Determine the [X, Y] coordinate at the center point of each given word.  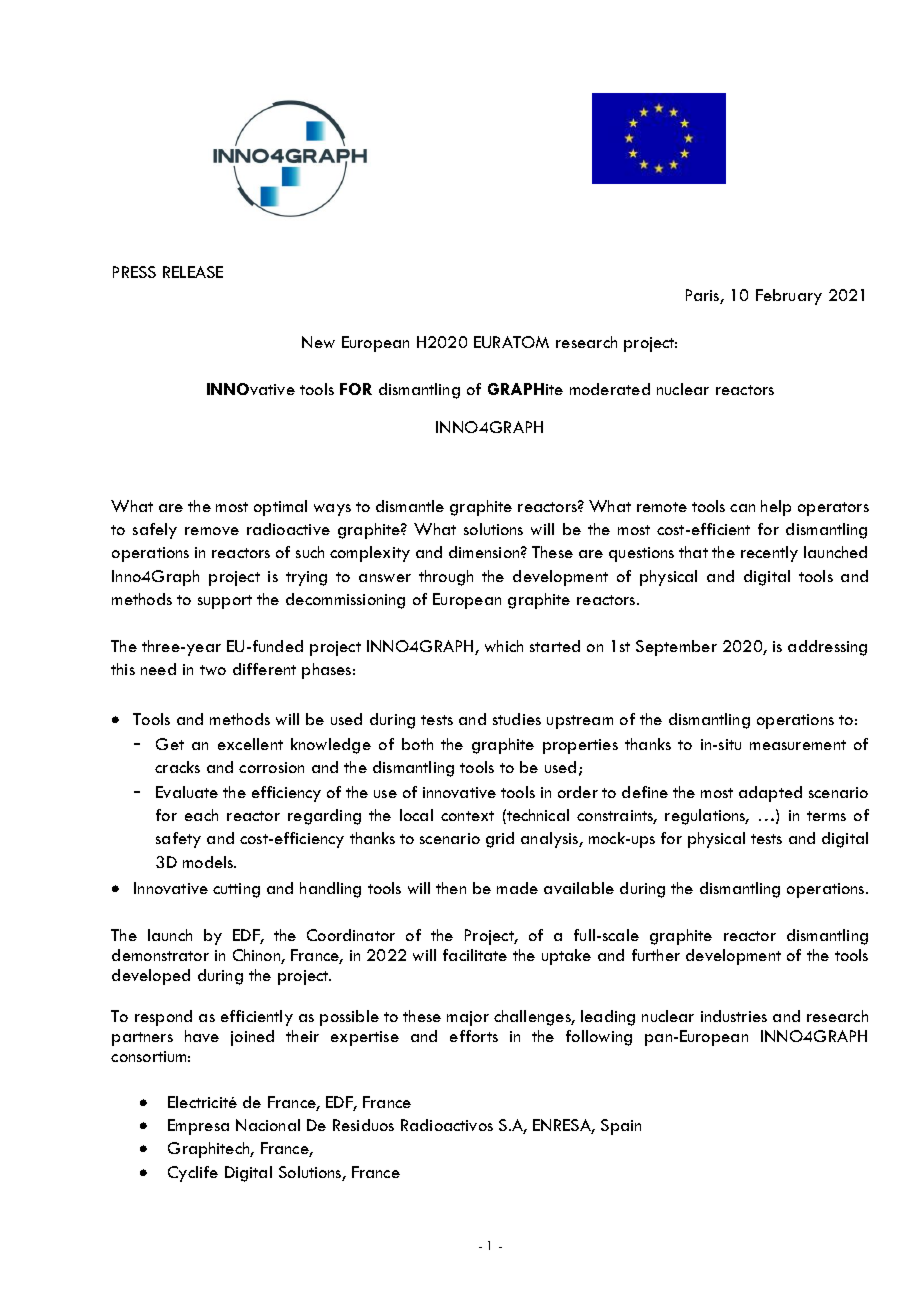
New [318, 342]
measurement [798, 745]
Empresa [198, 1127]
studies [517, 719]
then [451, 888]
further [656, 955]
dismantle [410, 506]
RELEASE [193, 272]
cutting [236, 890]
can [742, 508]
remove [212, 531]
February [789, 297]
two [213, 670]
